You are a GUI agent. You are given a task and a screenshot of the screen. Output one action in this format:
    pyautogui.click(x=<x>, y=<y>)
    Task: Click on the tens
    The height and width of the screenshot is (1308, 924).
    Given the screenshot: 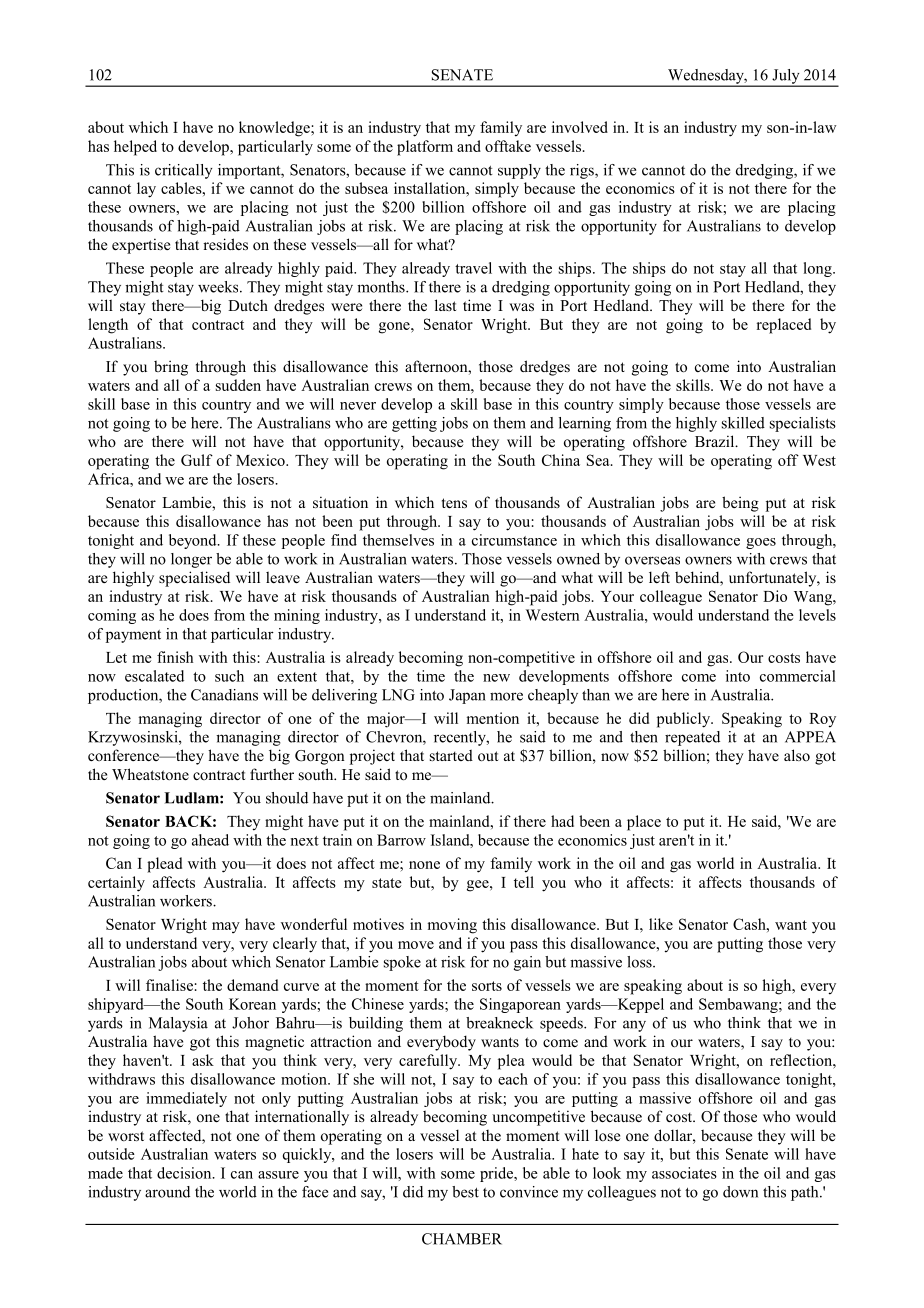 What is the action you would take?
    pyautogui.click(x=454, y=503)
